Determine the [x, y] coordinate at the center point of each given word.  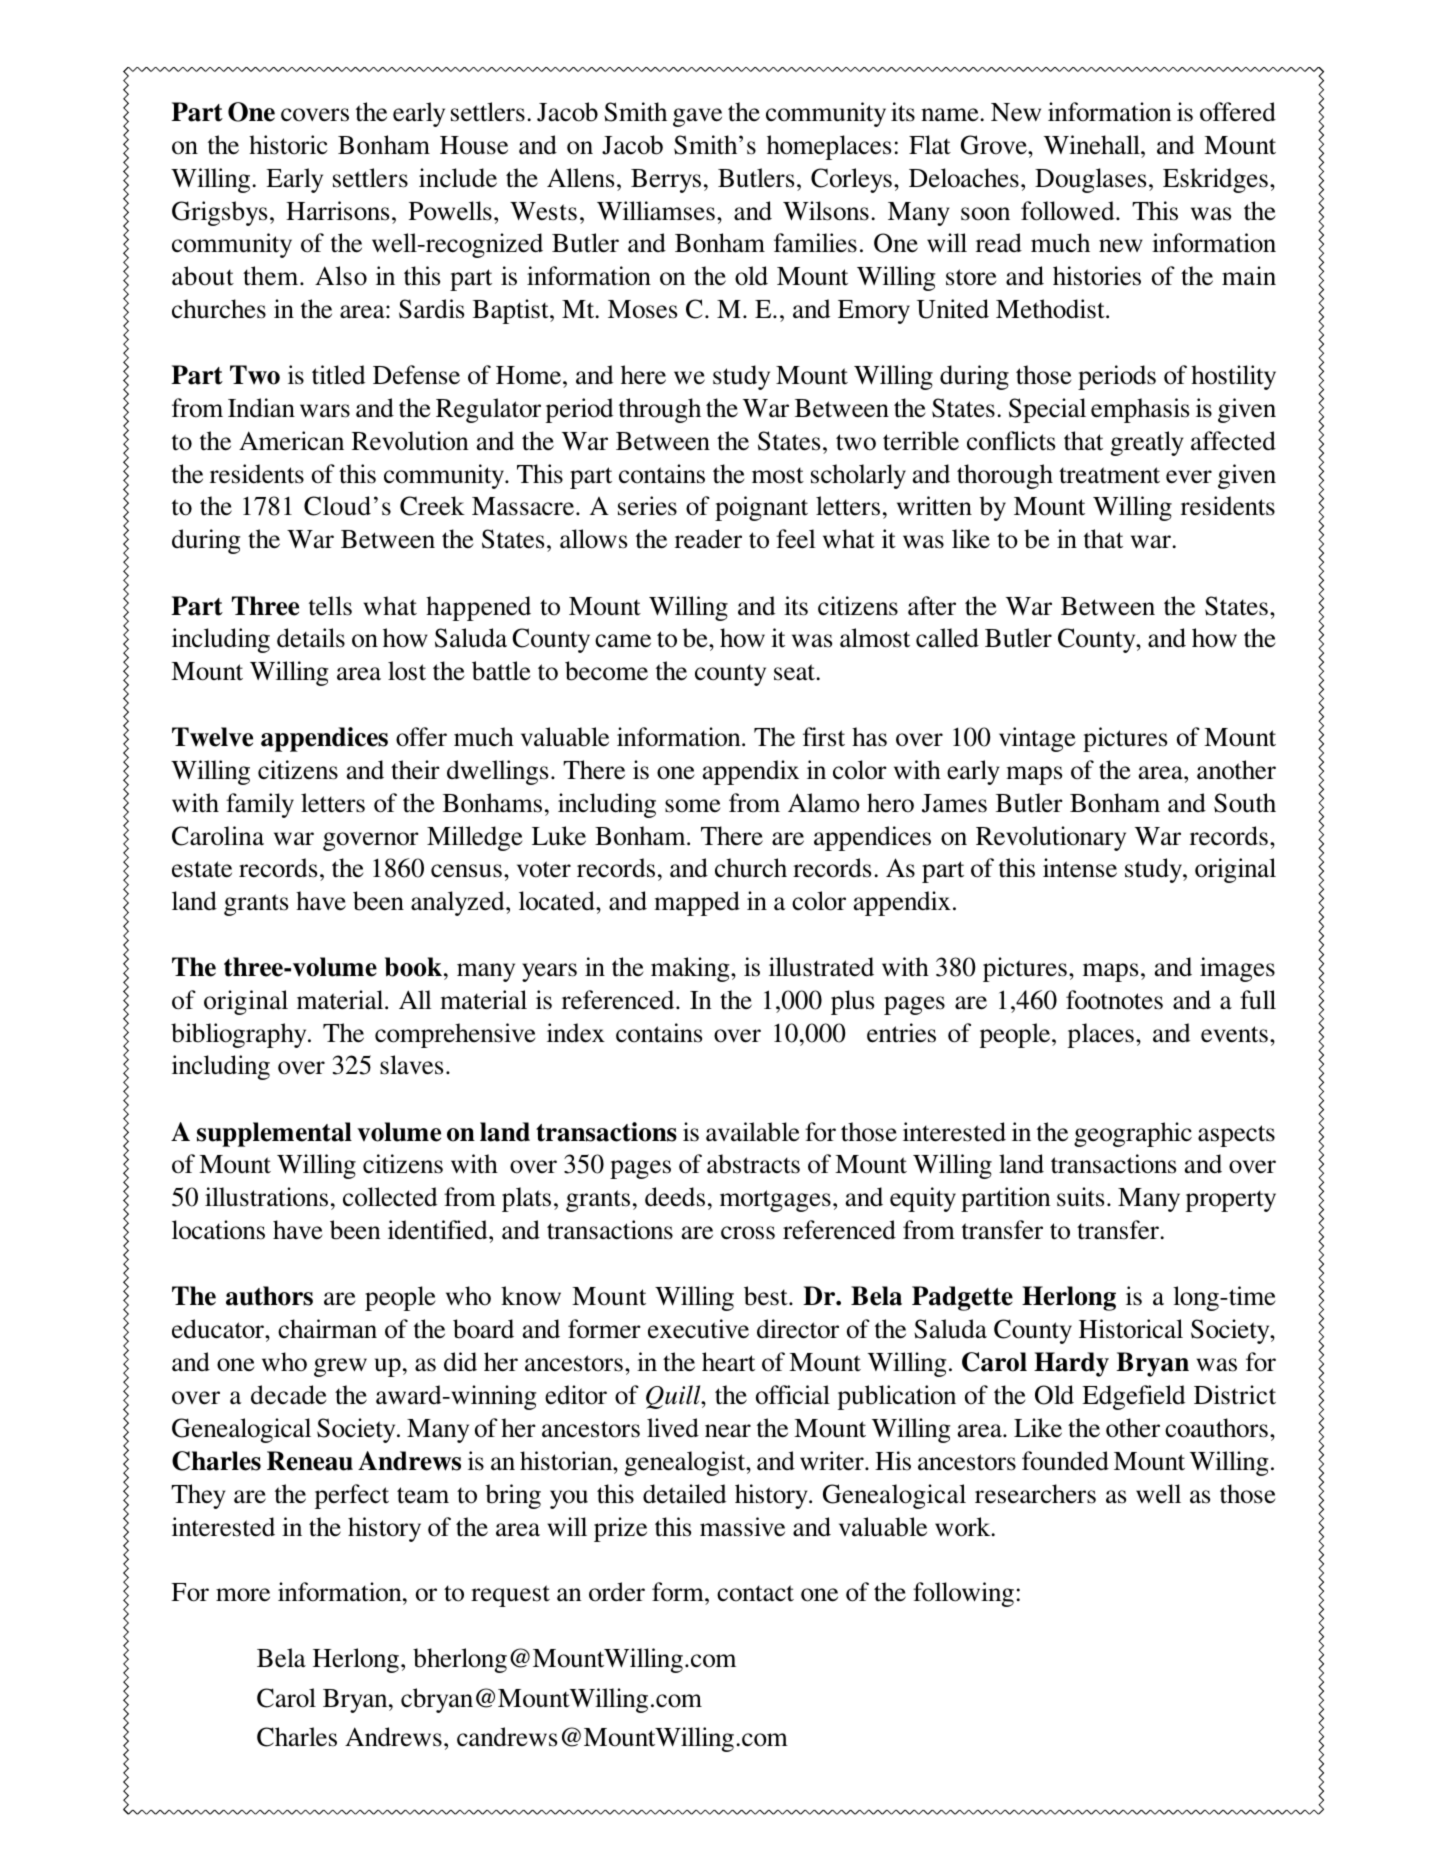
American [291, 441]
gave [697, 117]
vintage [1037, 739]
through [660, 410]
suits [1080, 1197]
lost [407, 671]
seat [796, 672]
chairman [327, 1329]
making [691, 969]
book [413, 967]
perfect [352, 1496]
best [767, 1296]
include [458, 178]
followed [1069, 211]
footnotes [1114, 1000]
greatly [1147, 443]
